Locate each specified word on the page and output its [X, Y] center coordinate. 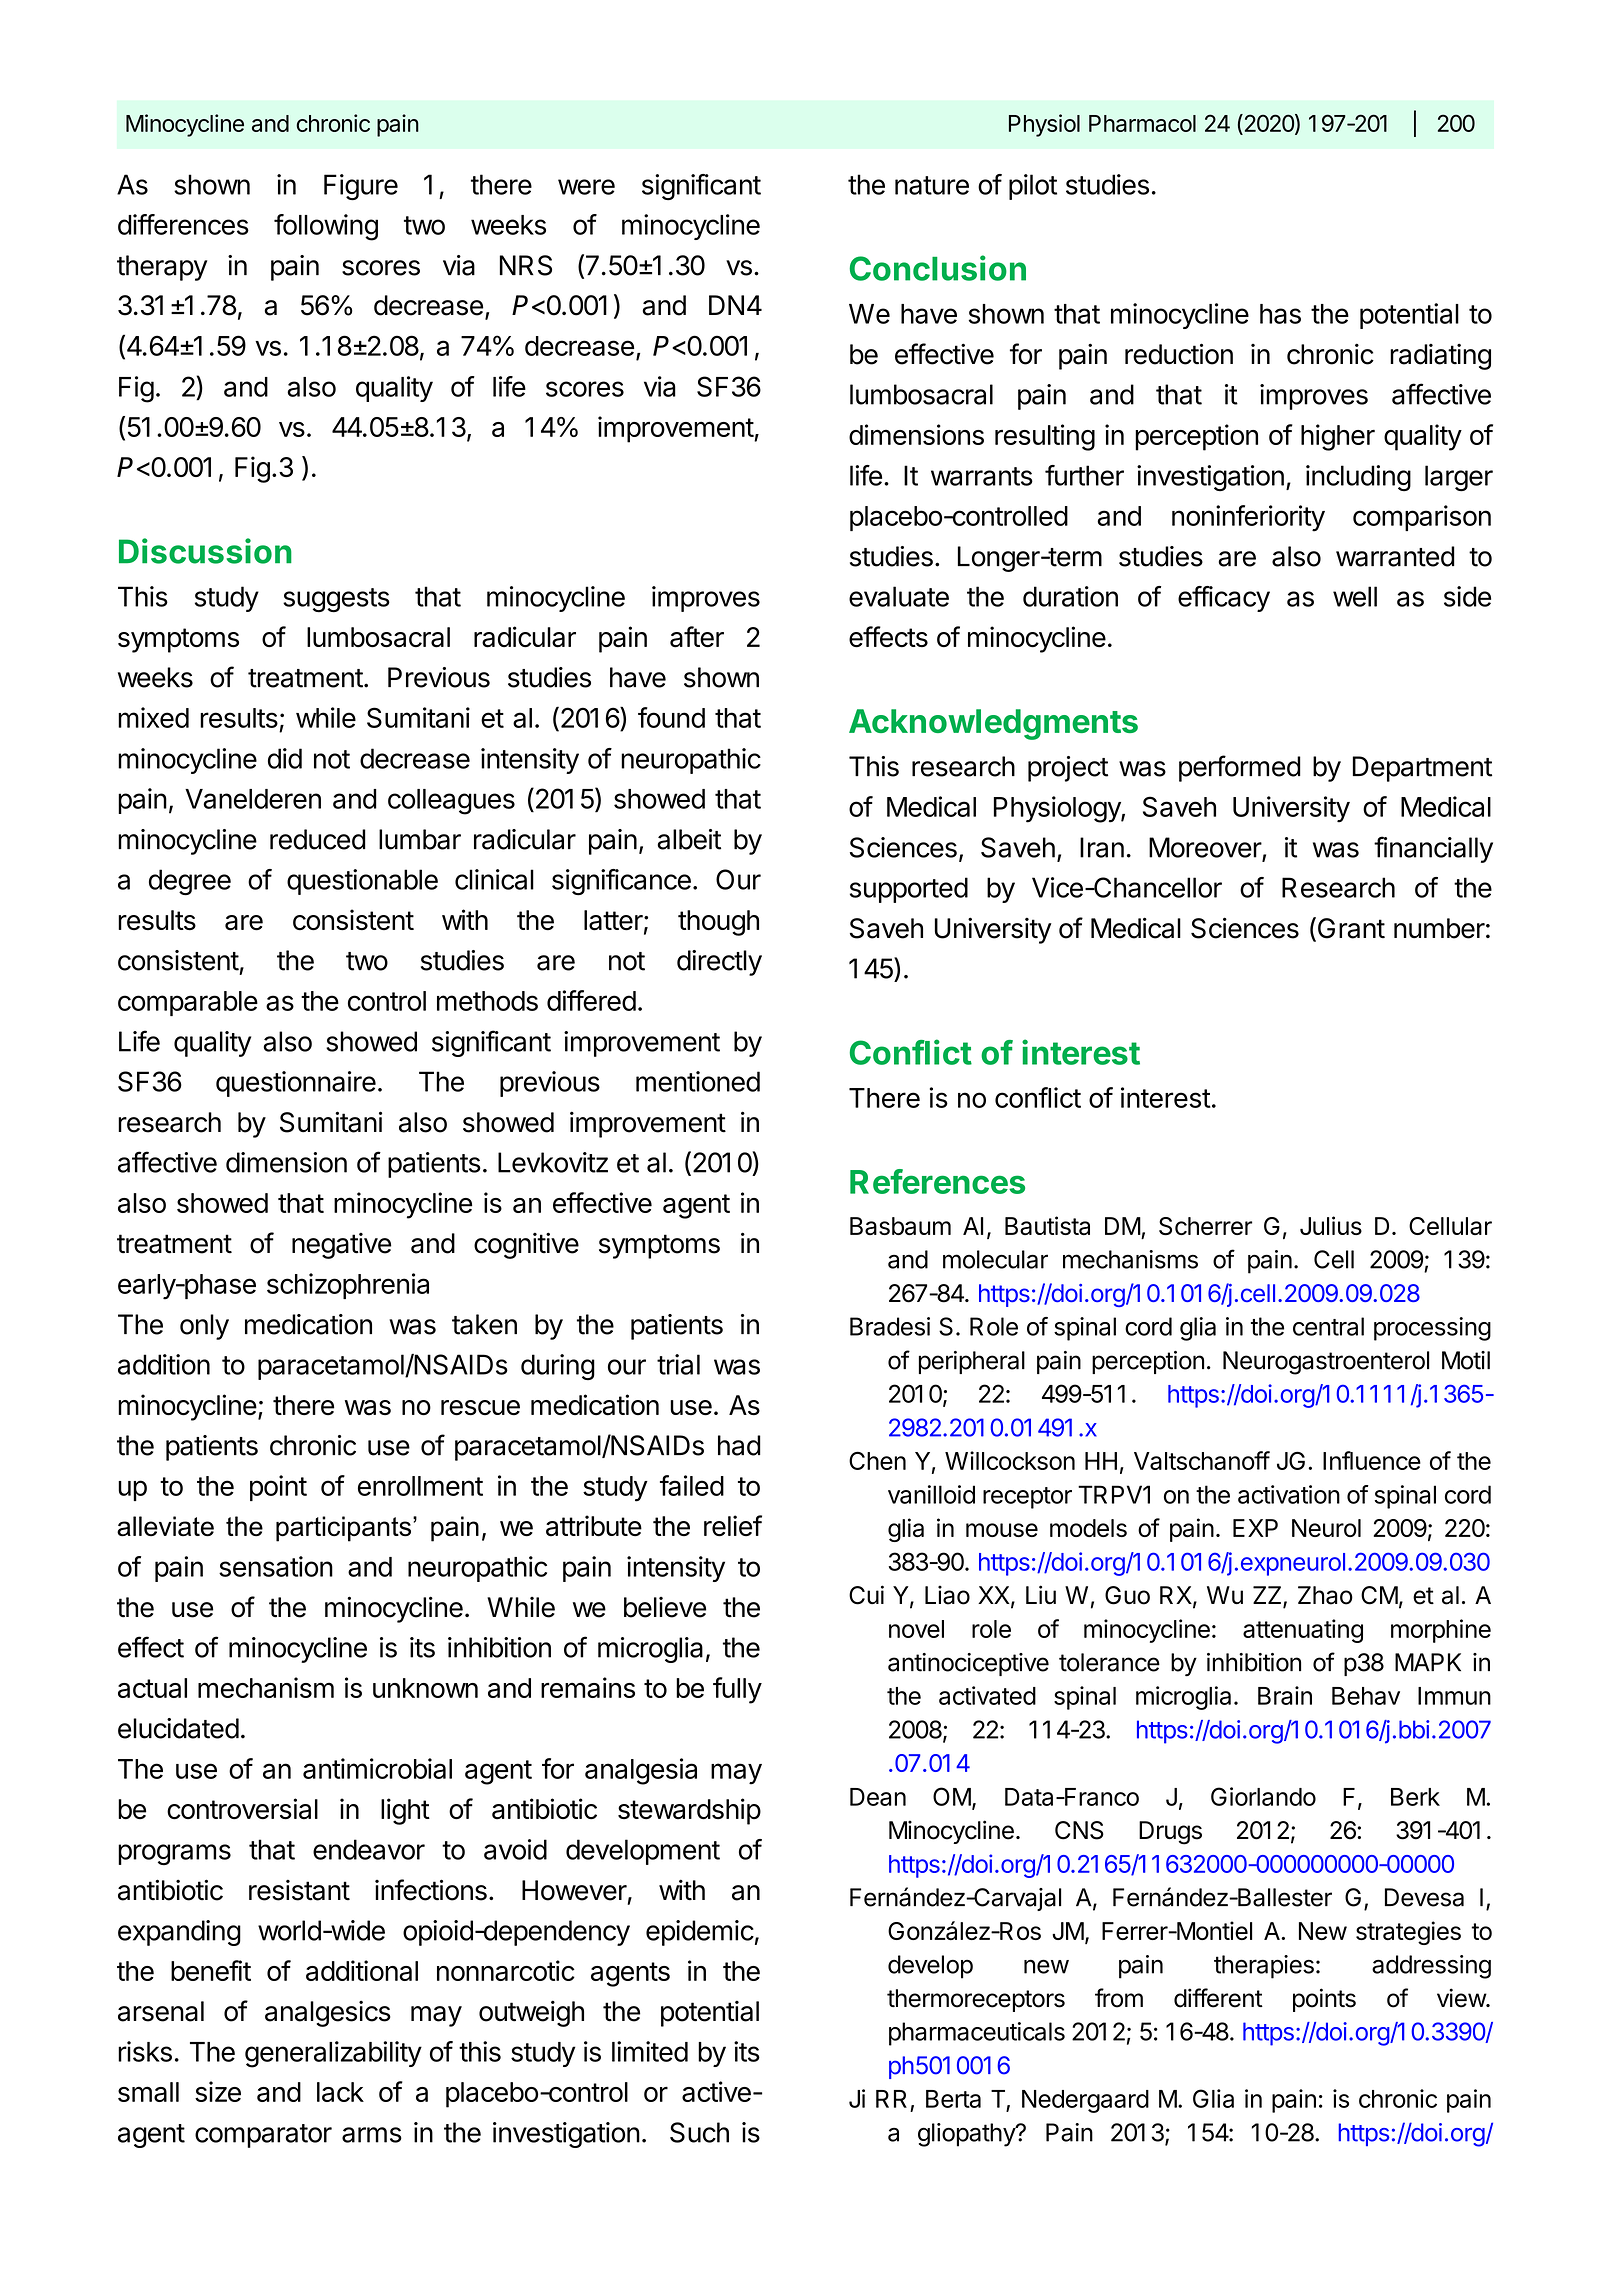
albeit [689, 839]
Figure [361, 187]
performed [1240, 768]
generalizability [333, 2054]
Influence [1372, 1460]
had [739, 1445]
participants [343, 1529]
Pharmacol [1142, 123]
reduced [318, 839]
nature [932, 185]
